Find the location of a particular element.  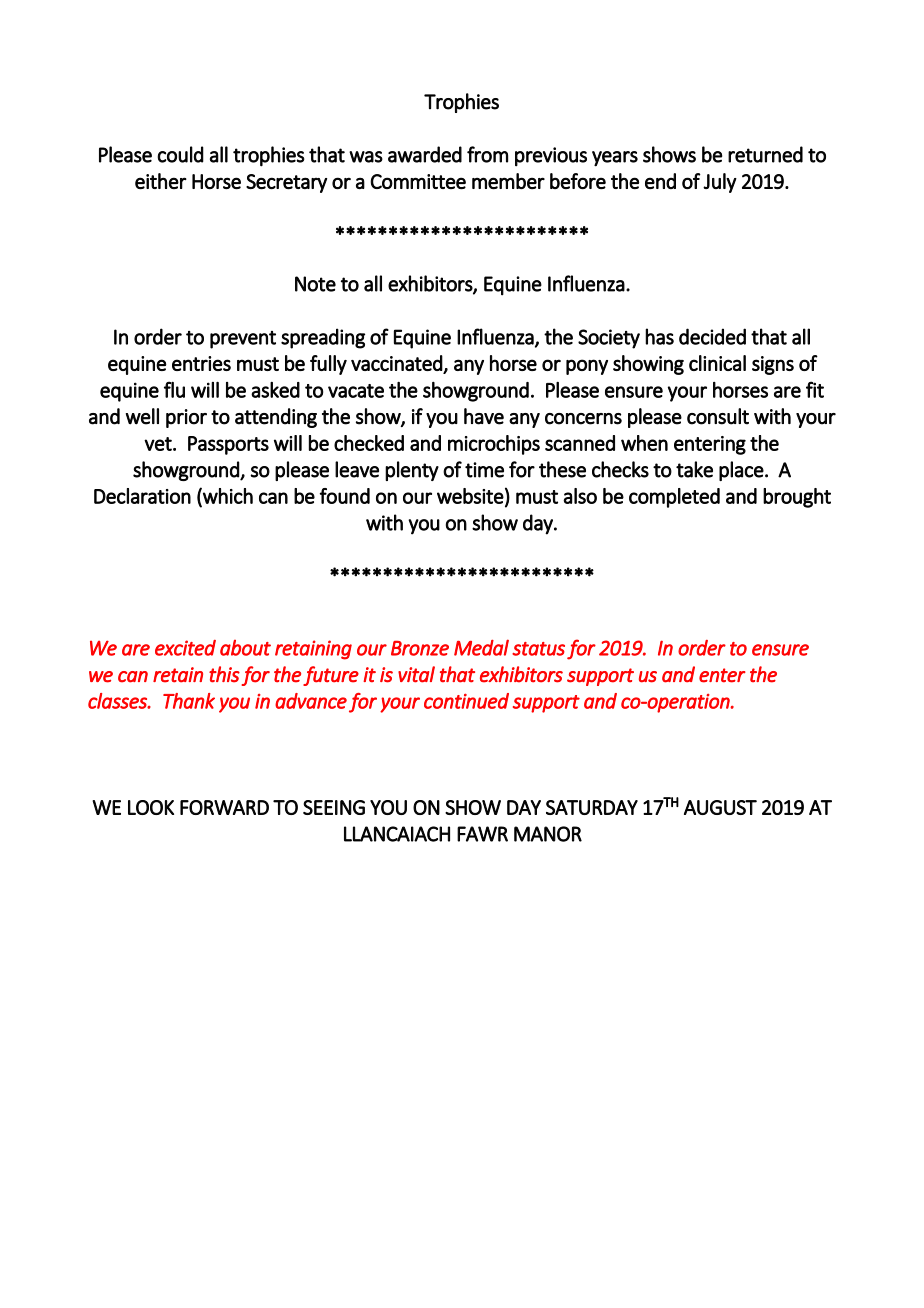

place is located at coordinates (741, 471).
